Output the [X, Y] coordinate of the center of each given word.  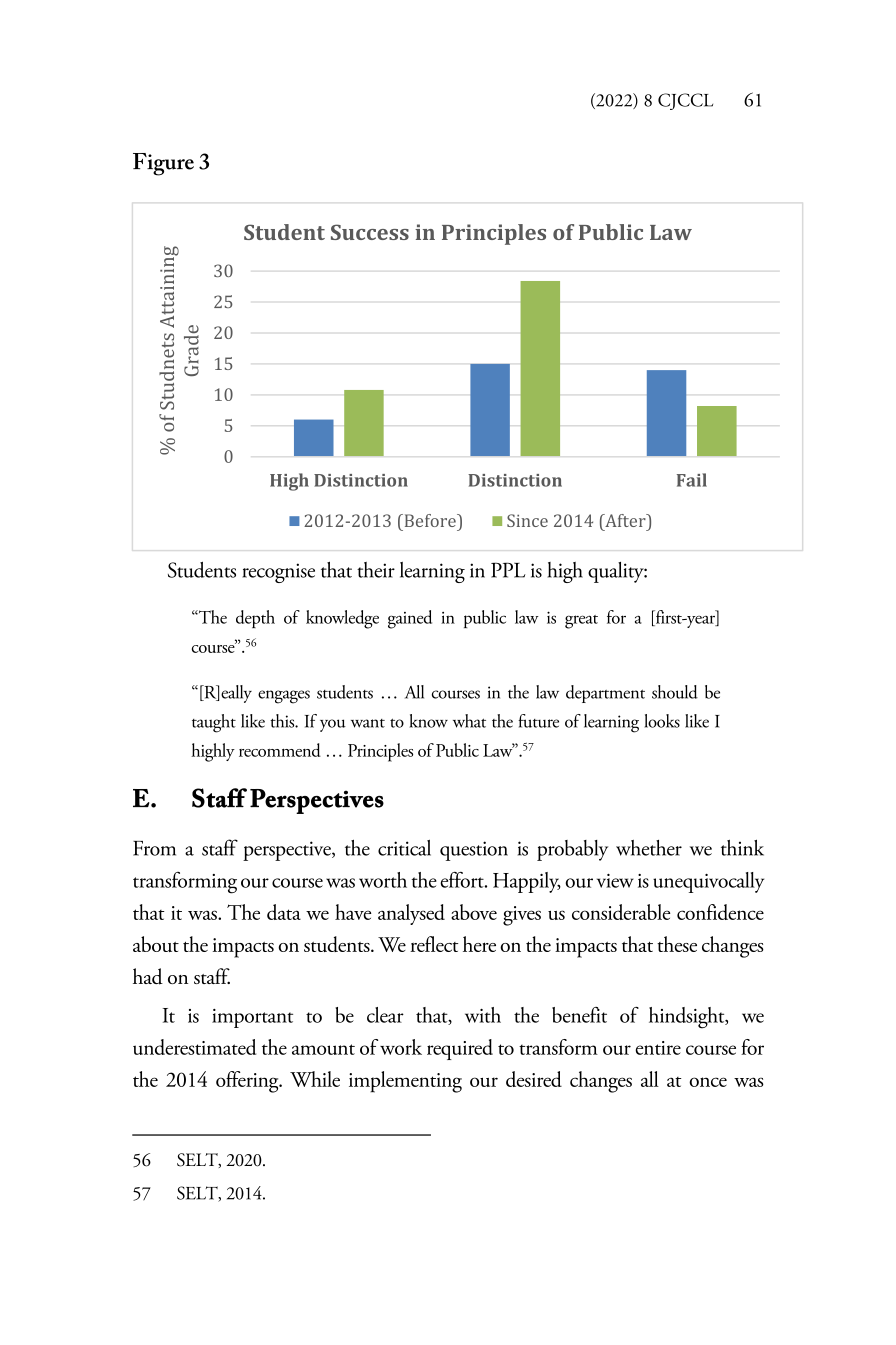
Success [370, 232]
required [460, 1049]
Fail [692, 480]
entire [658, 1048]
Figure [163, 164]
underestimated [194, 1047]
